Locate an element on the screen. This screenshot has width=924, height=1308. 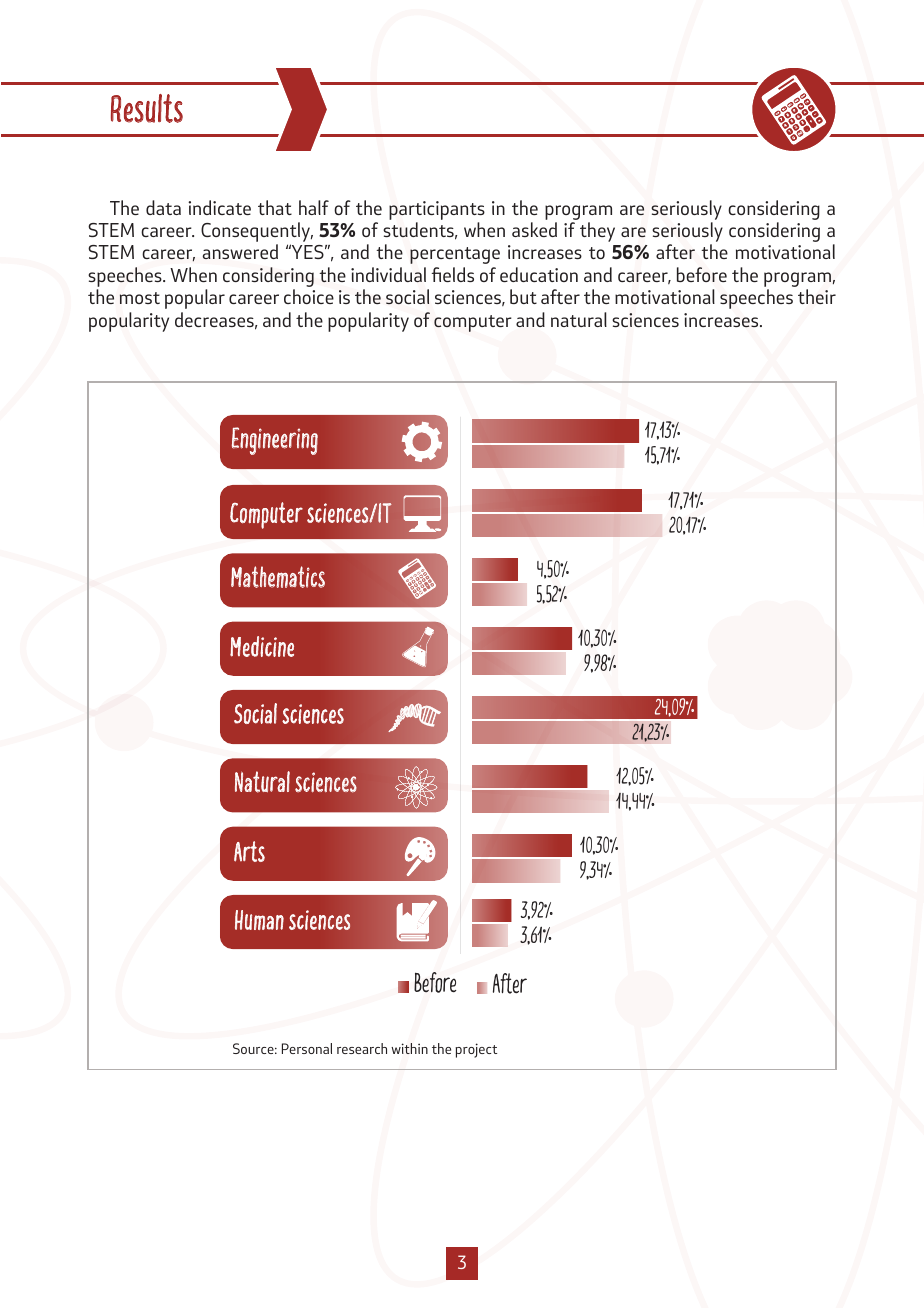
project is located at coordinates (476, 1050).
